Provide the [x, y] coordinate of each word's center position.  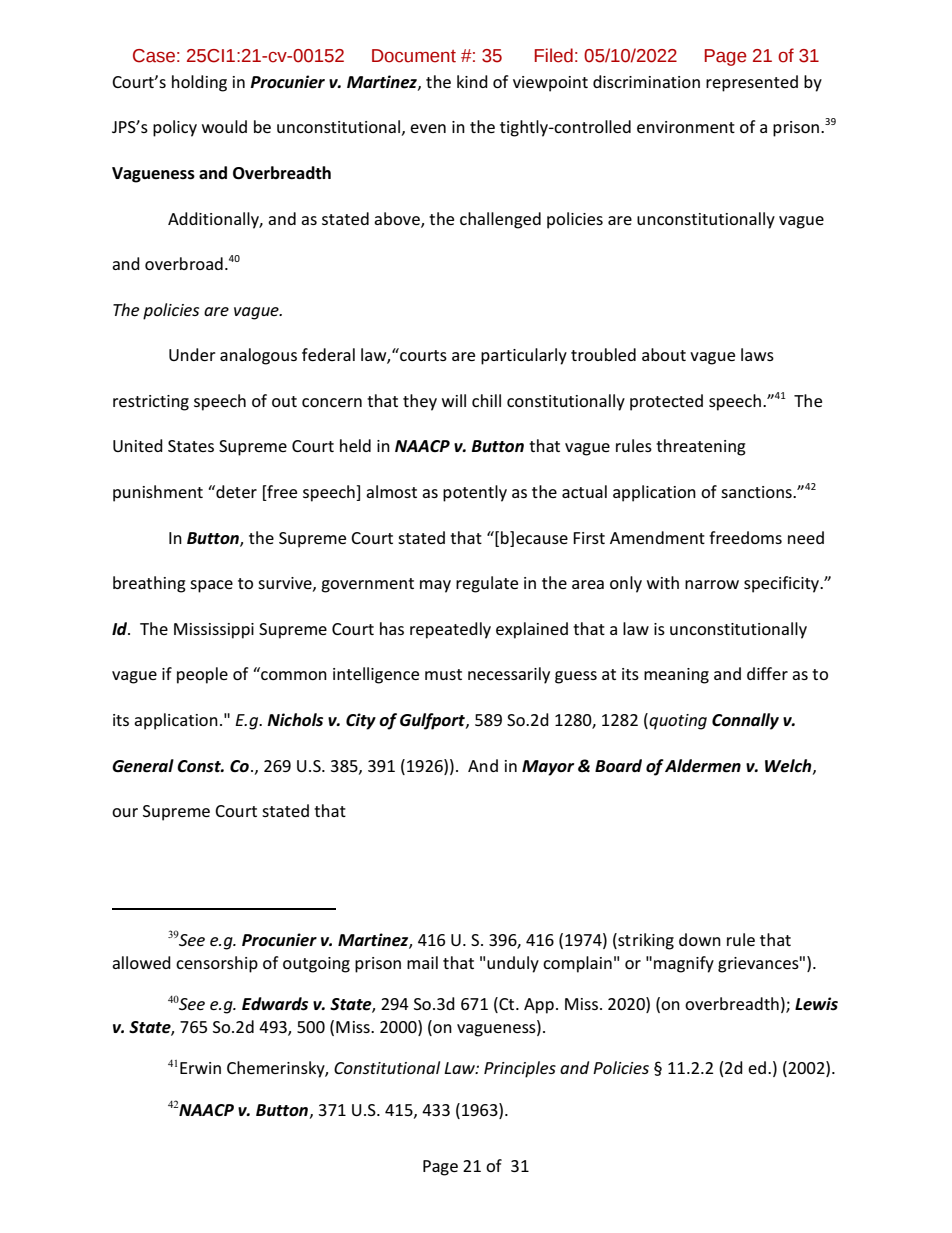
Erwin [200, 1068]
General [143, 766]
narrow [712, 584]
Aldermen [703, 766]
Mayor [548, 768]
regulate [487, 584]
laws [757, 354]
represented [752, 83]
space [211, 586]
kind [472, 81]
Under [192, 354]
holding [199, 83]
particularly [524, 356]
